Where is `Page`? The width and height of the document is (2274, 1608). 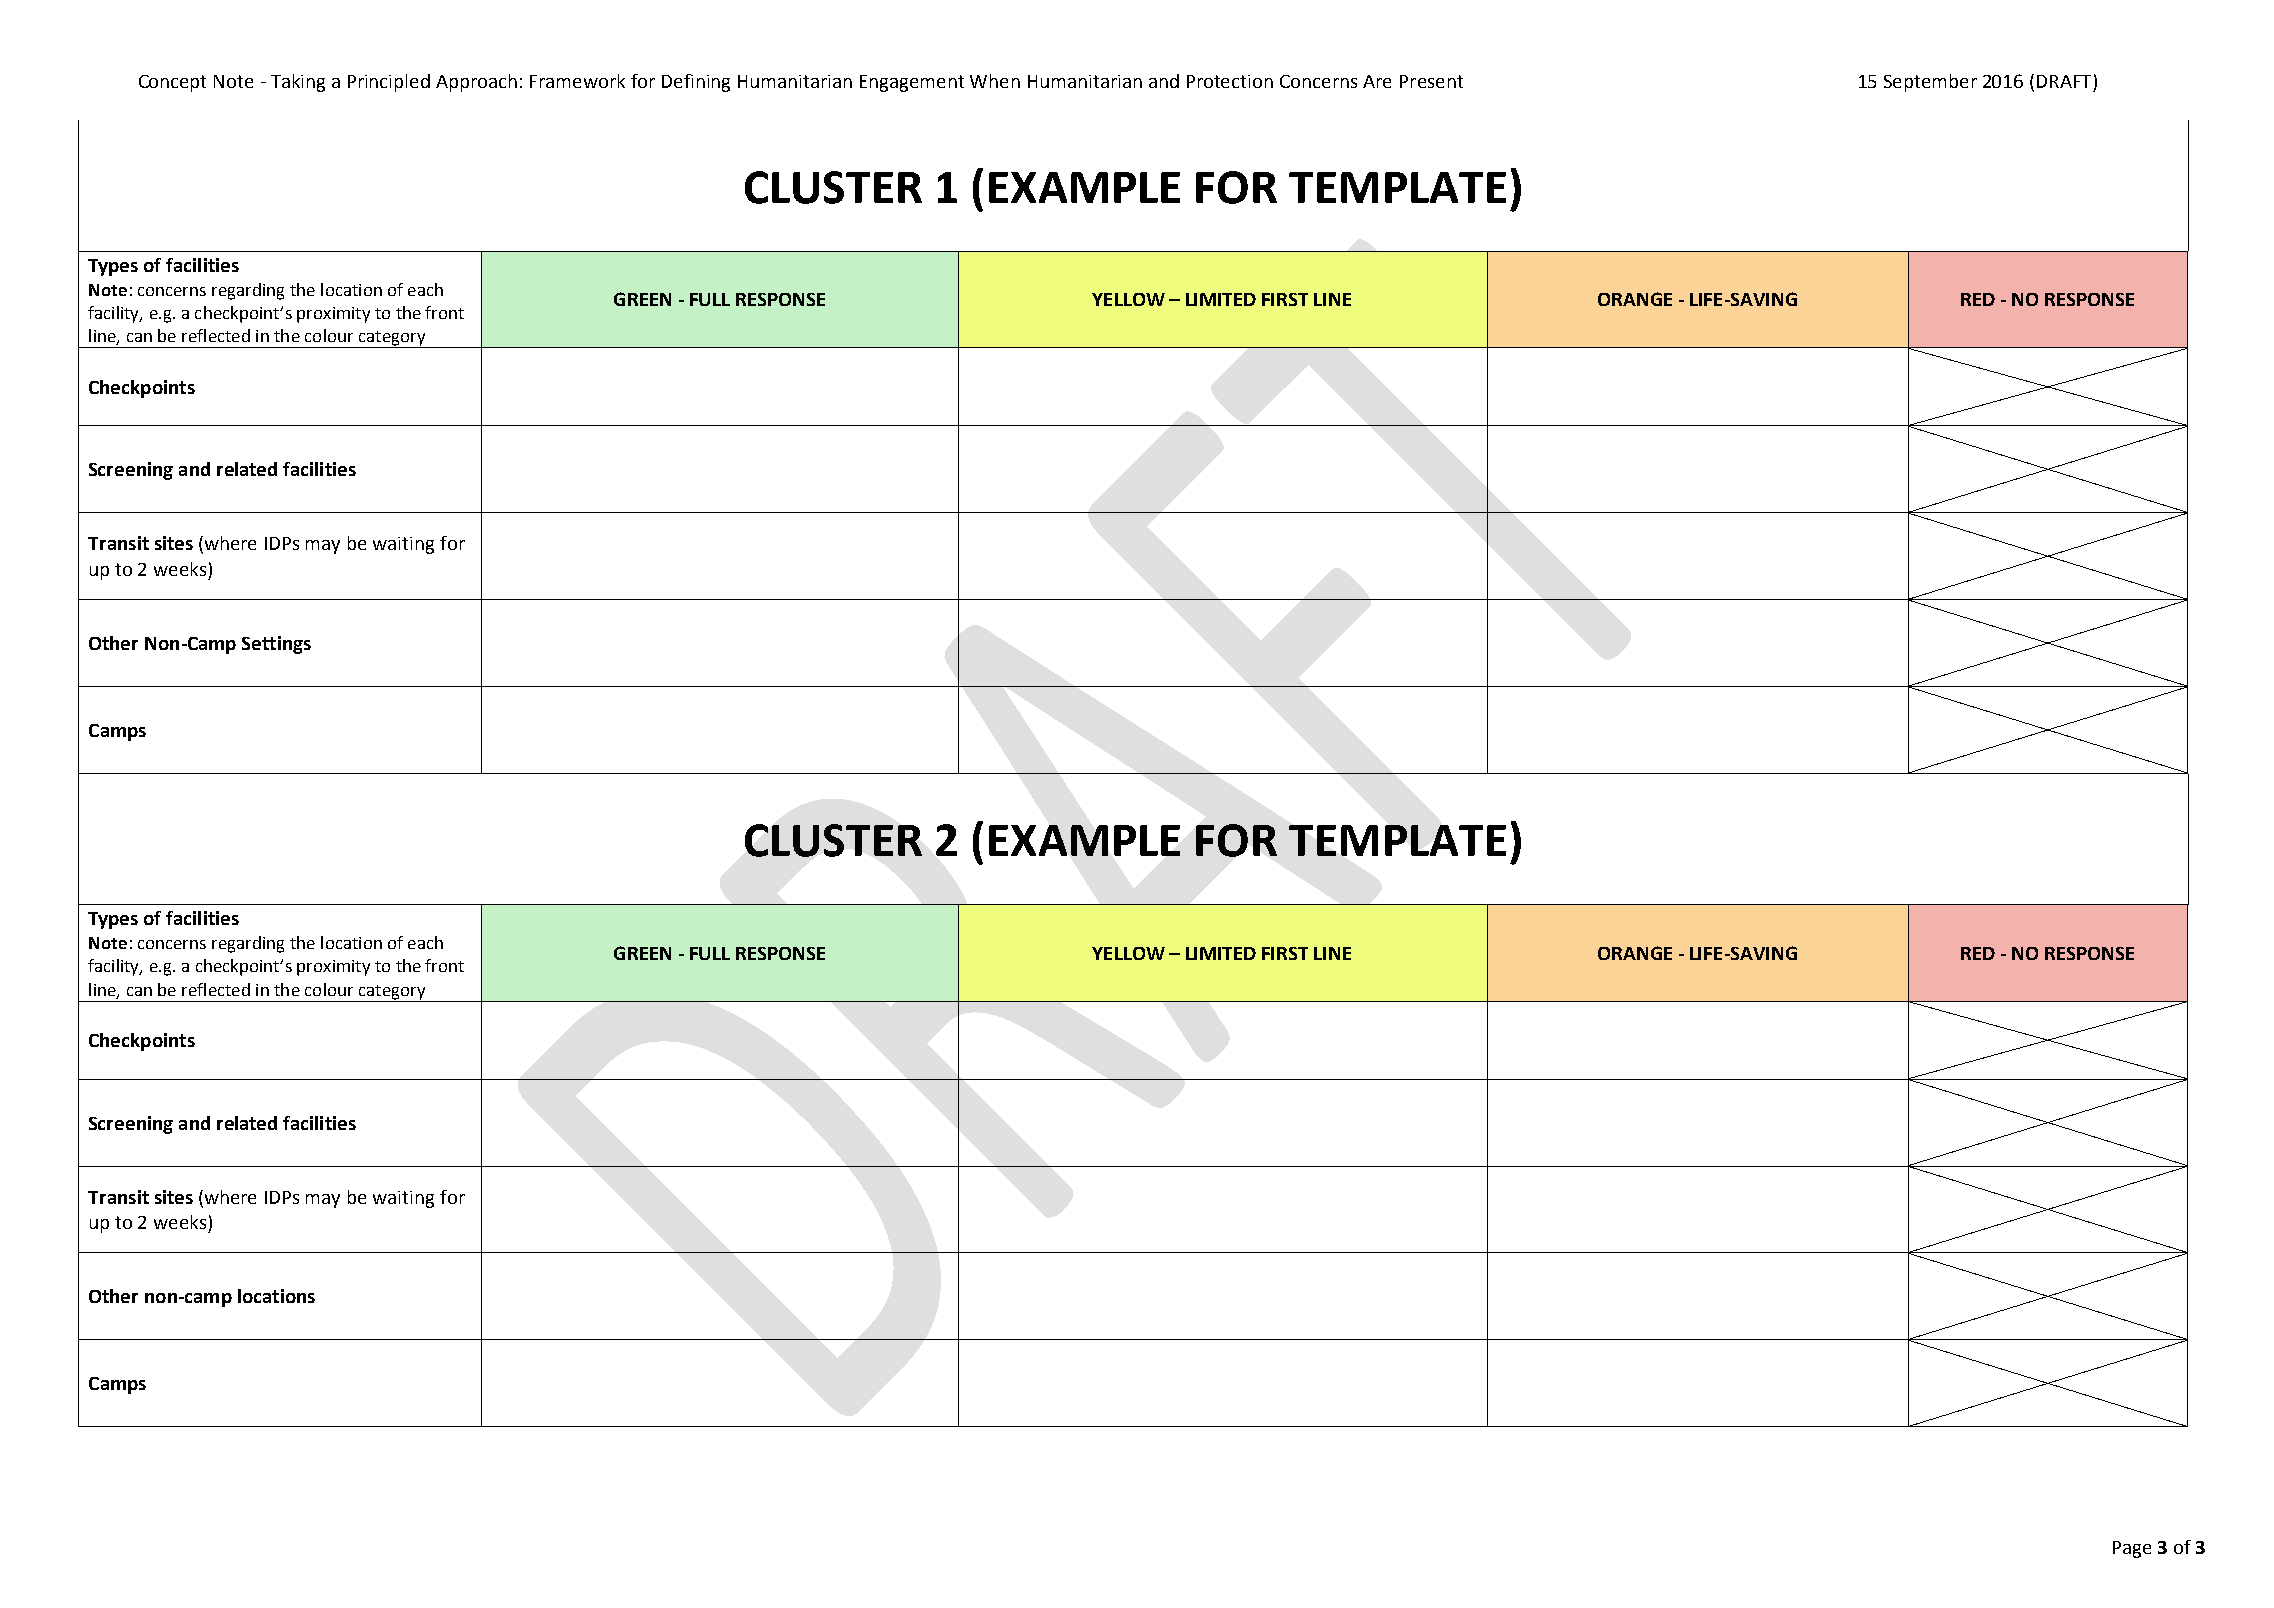 Page is located at coordinates (2132, 1549).
